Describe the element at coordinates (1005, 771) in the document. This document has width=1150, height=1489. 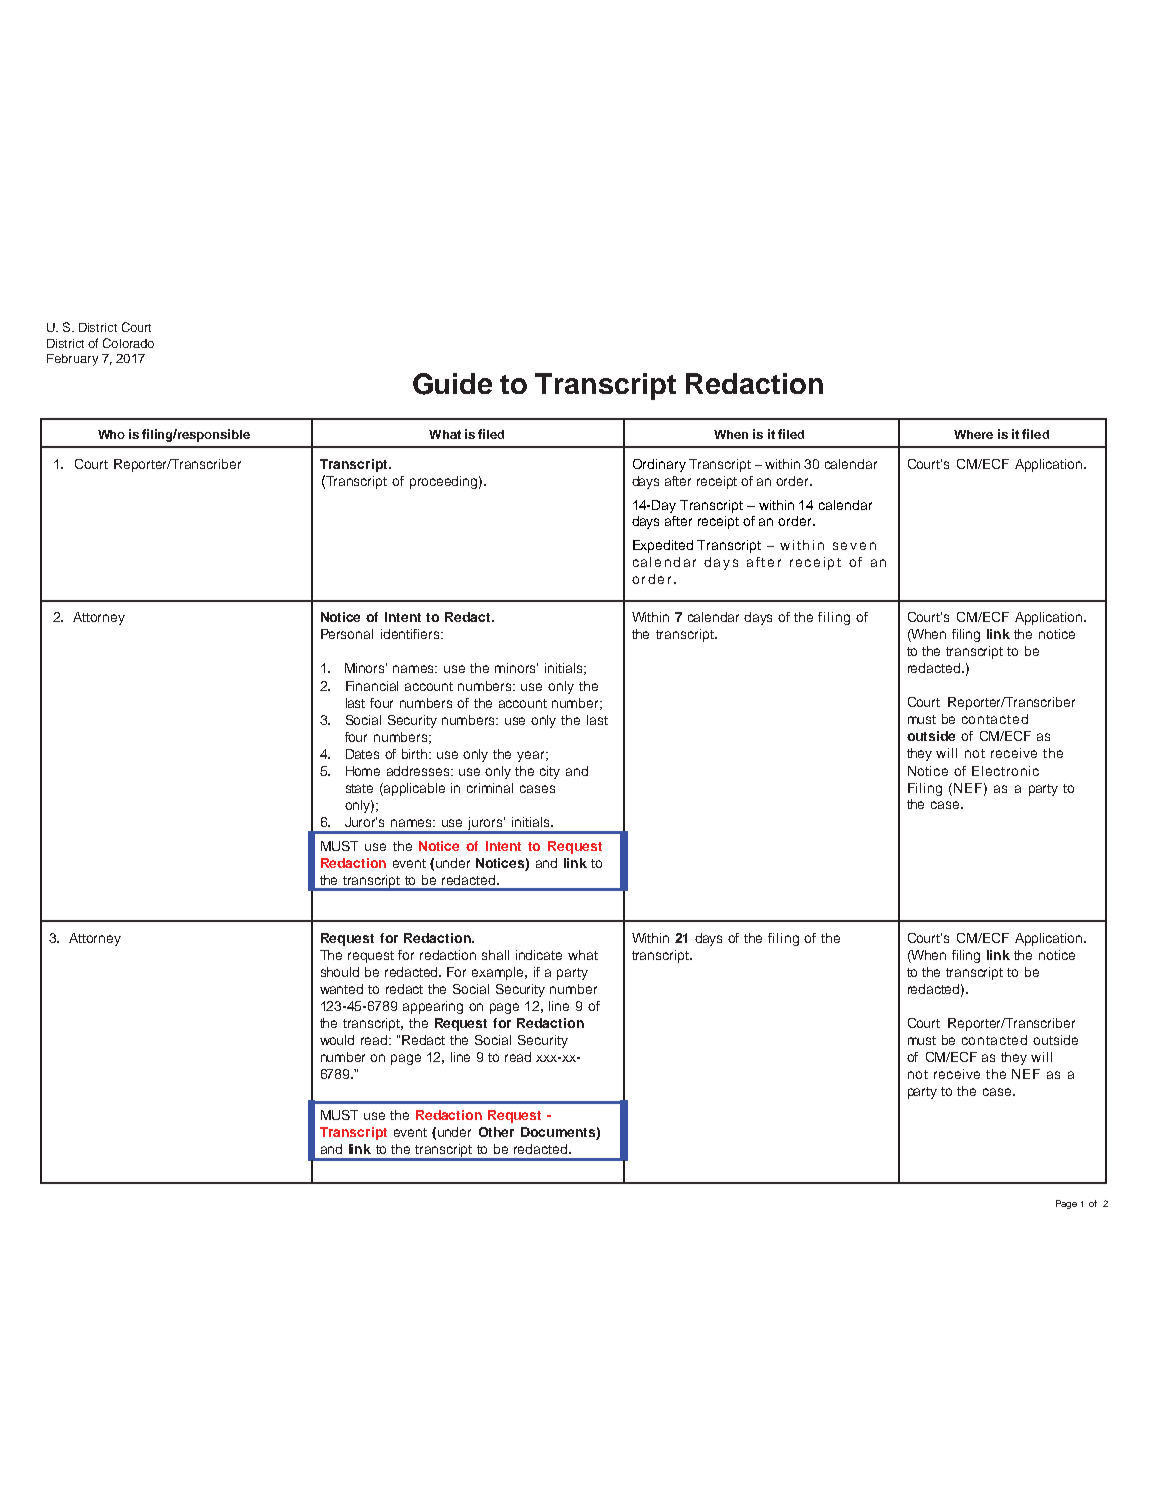
I see `Electronic` at that location.
